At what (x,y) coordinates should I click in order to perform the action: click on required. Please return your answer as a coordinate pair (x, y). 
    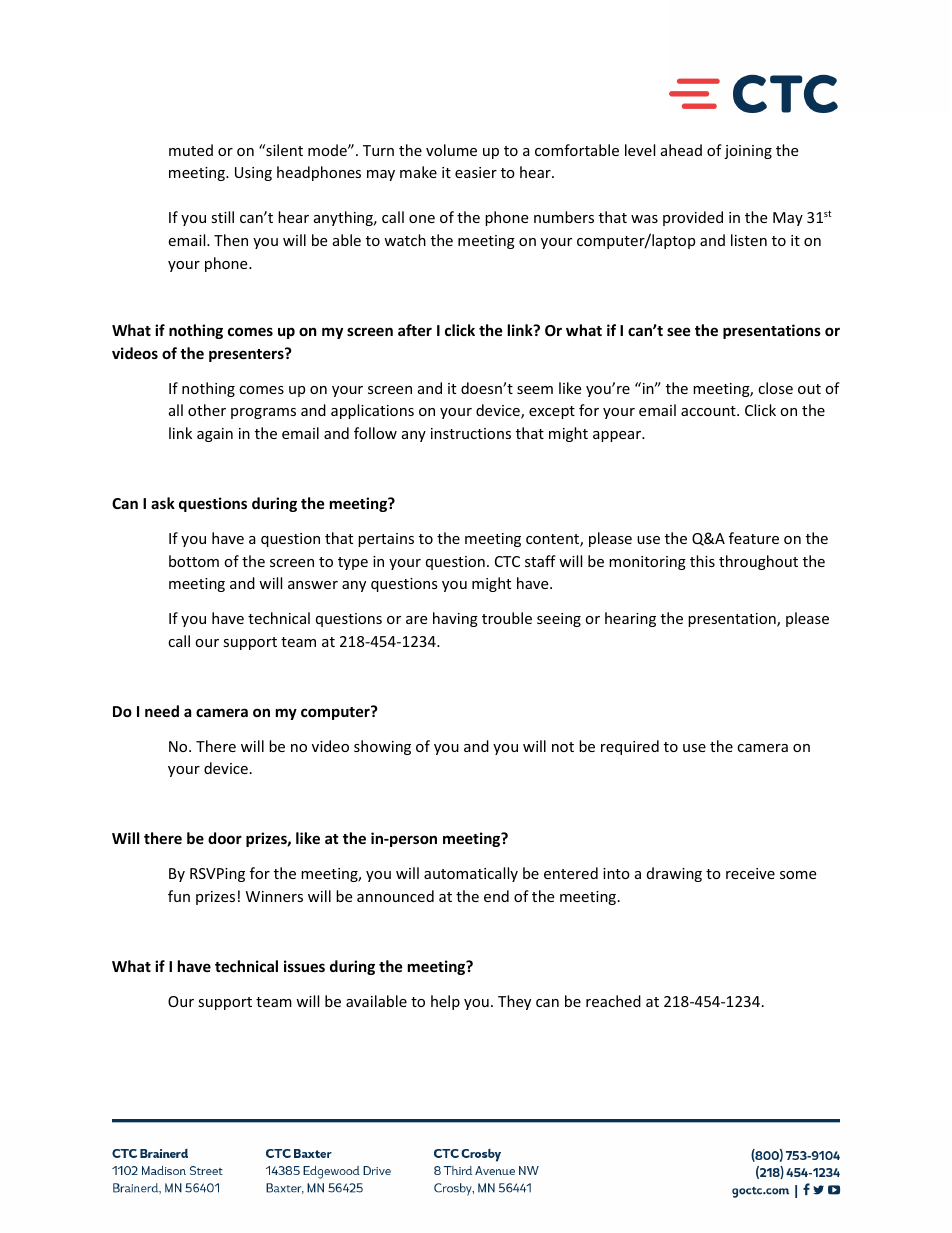
    Looking at the image, I should click on (630, 747).
